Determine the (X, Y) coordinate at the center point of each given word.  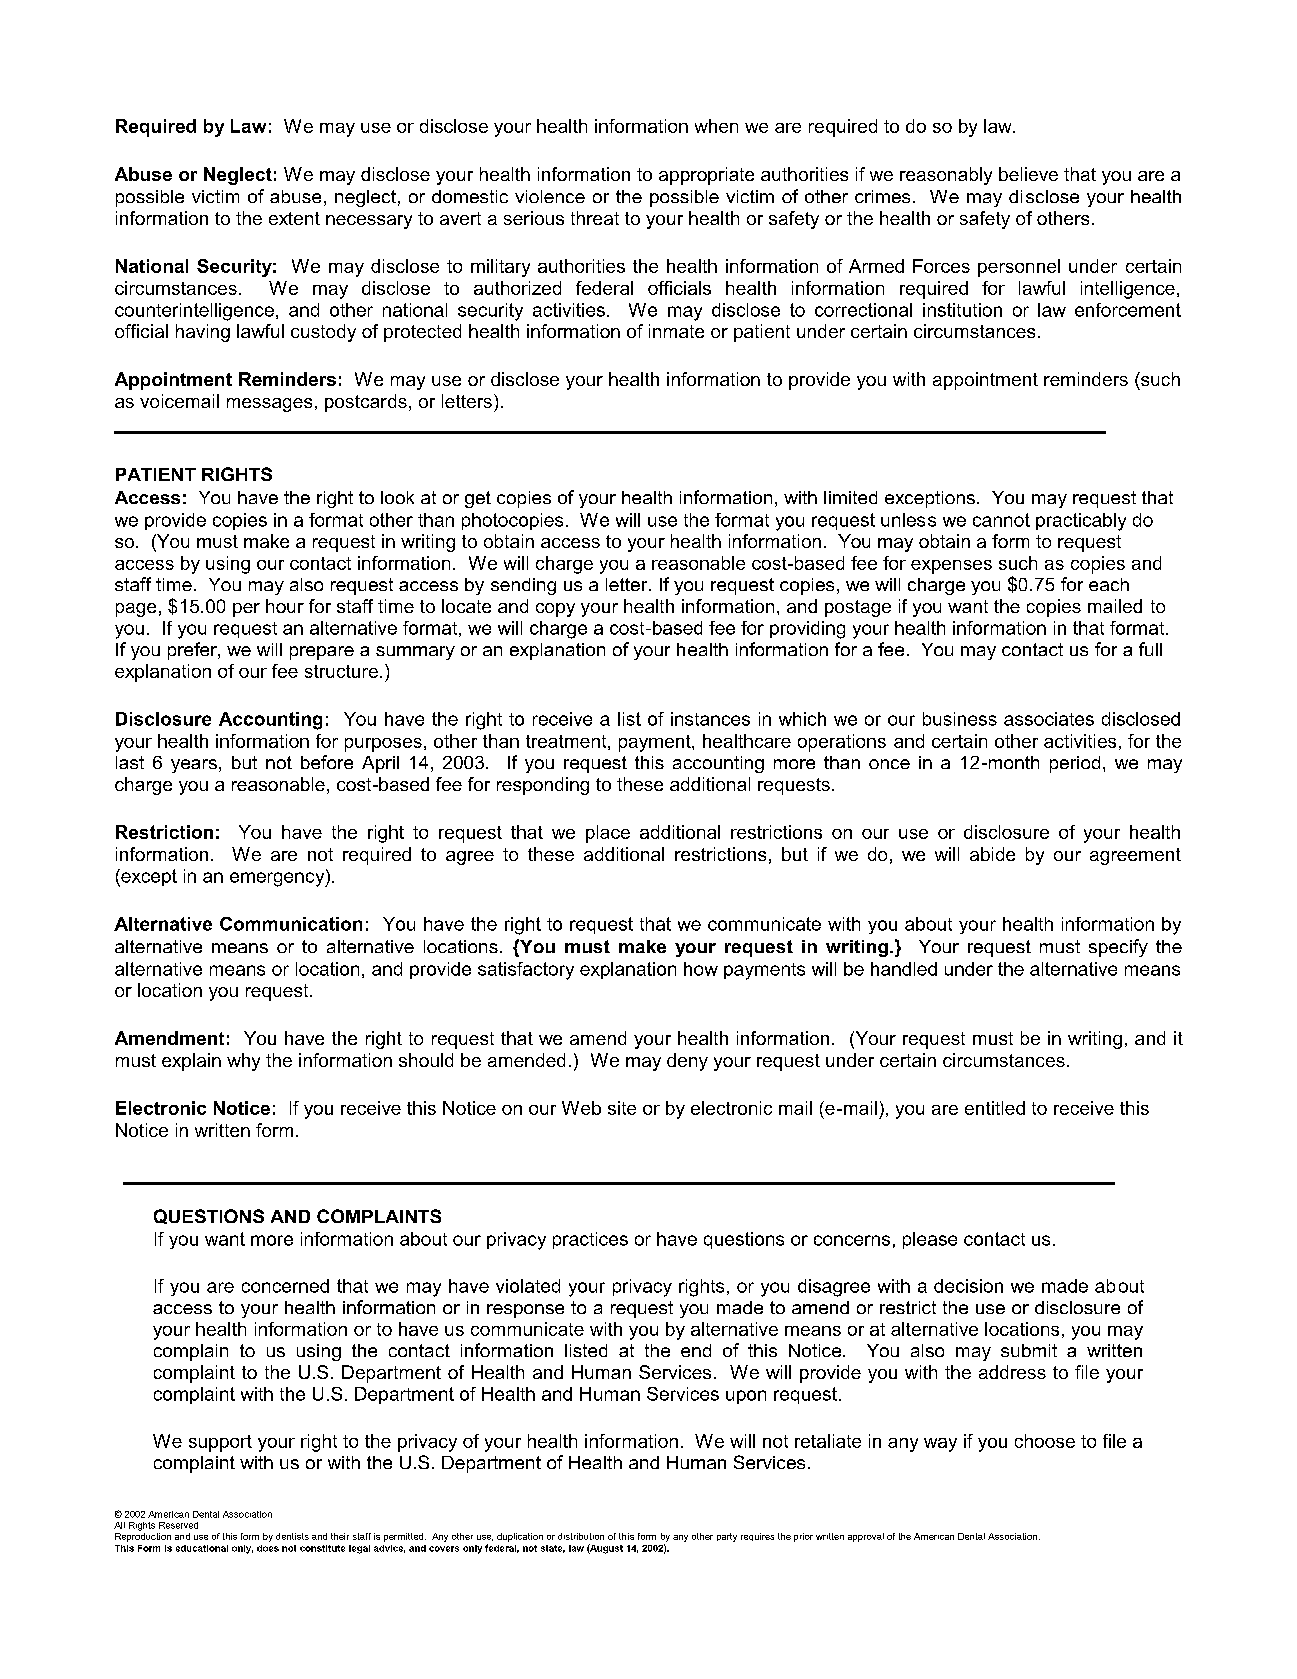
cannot (1001, 520)
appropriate (706, 176)
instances (710, 719)
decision (968, 1286)
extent (294, 218)
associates (1049, 719)
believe (1028, 174)
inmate (676, 331)
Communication (291, 924)
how (701, 969)
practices (590, 1240)
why (243, 1062)
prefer (193, 651)
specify (1118, 948)
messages (269, 405)
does (268, 1548)
